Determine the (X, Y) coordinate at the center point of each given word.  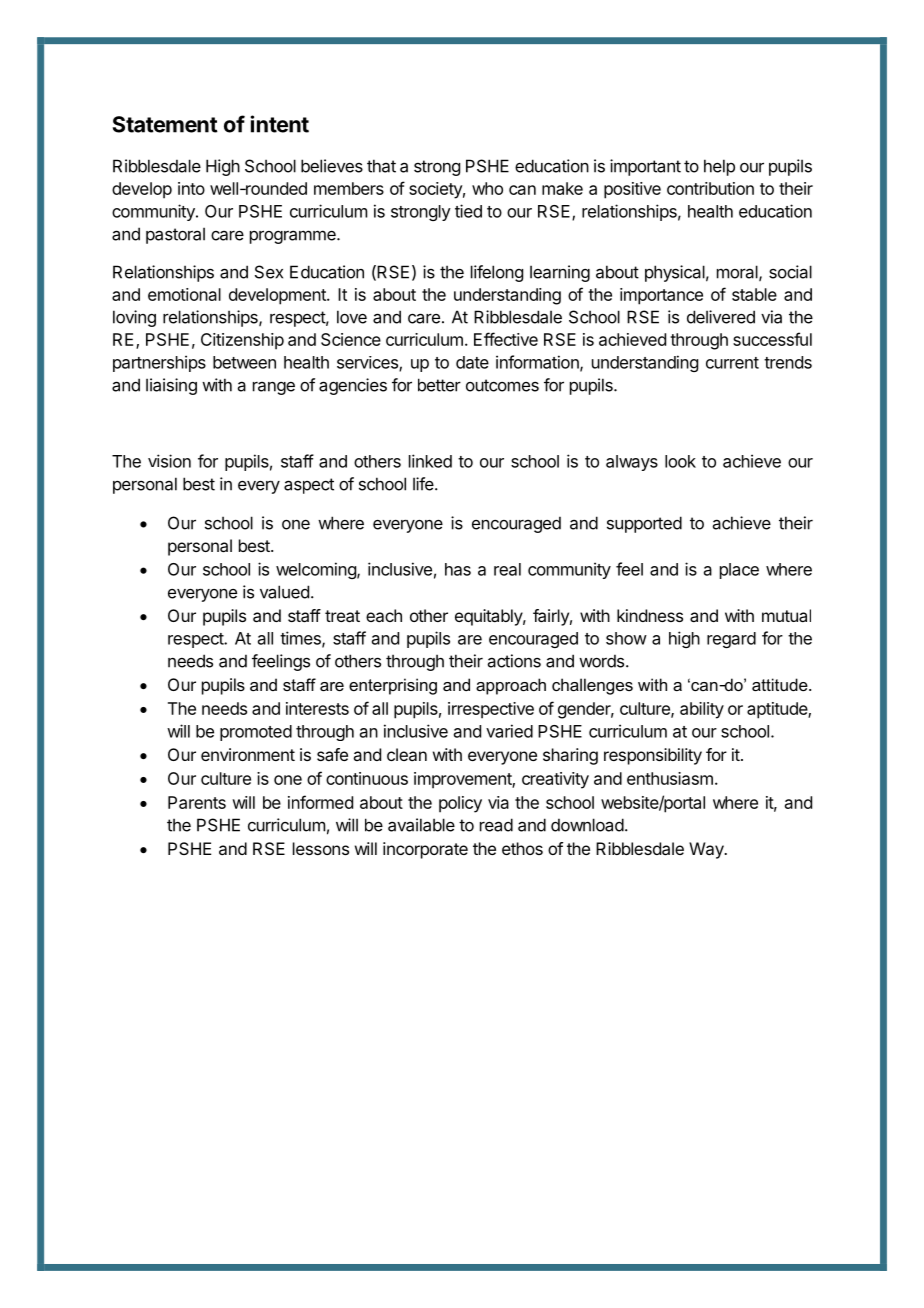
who (487, 188)
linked (430, 461)
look (680, 461)
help (719, 167)
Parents (197, 802)
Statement (165, 124)
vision (169, 461)
